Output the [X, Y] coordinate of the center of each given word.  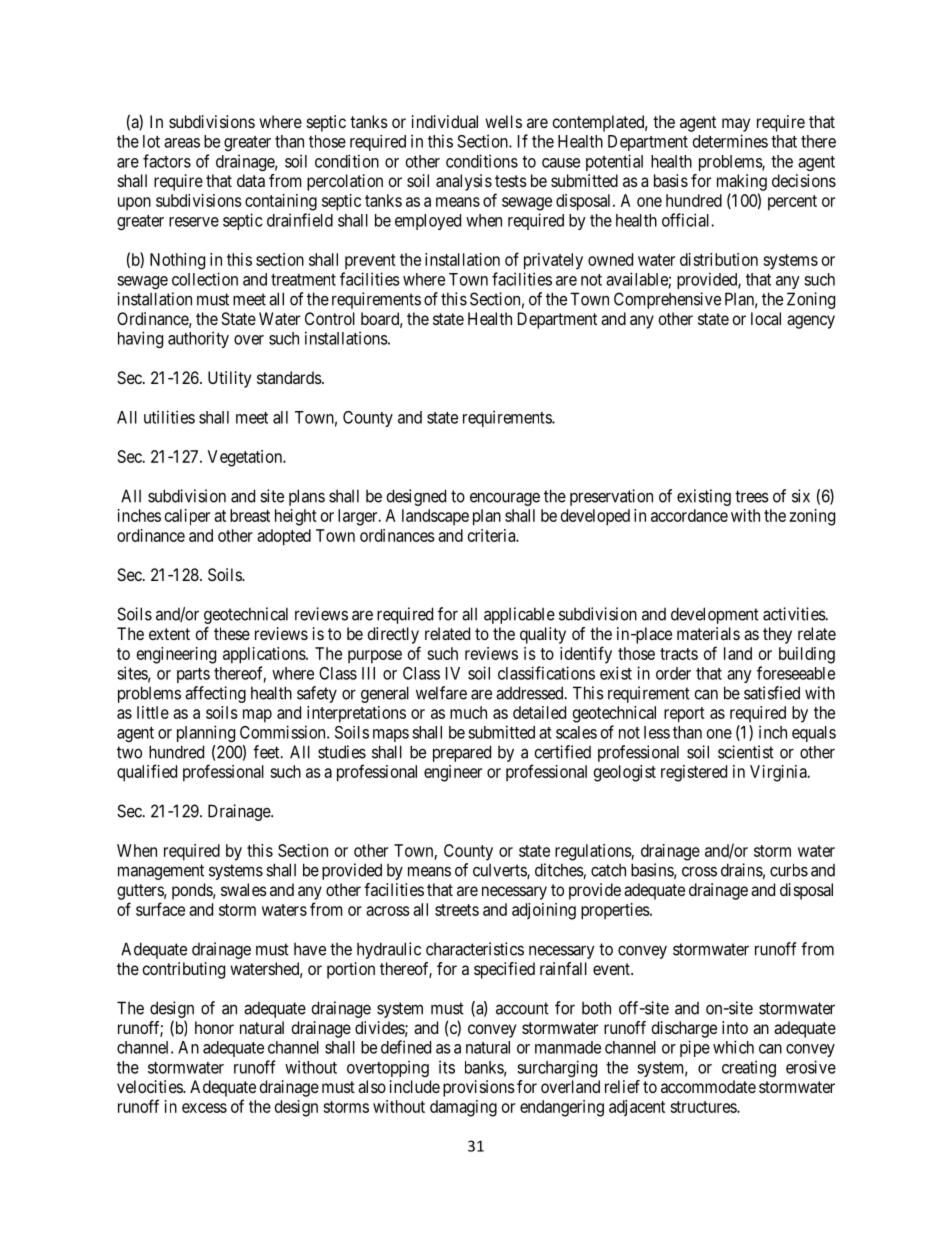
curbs [789, 870]
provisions [479, 1088]
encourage [505, 499]
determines [730, 141]
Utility [229, 379]
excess [204, 1108]
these [232, 633]
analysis [464, 182]
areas [182, 143]
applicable [519, 615]
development [715, 615]
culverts [500, 871]
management [161, 872]
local [766, 318]
